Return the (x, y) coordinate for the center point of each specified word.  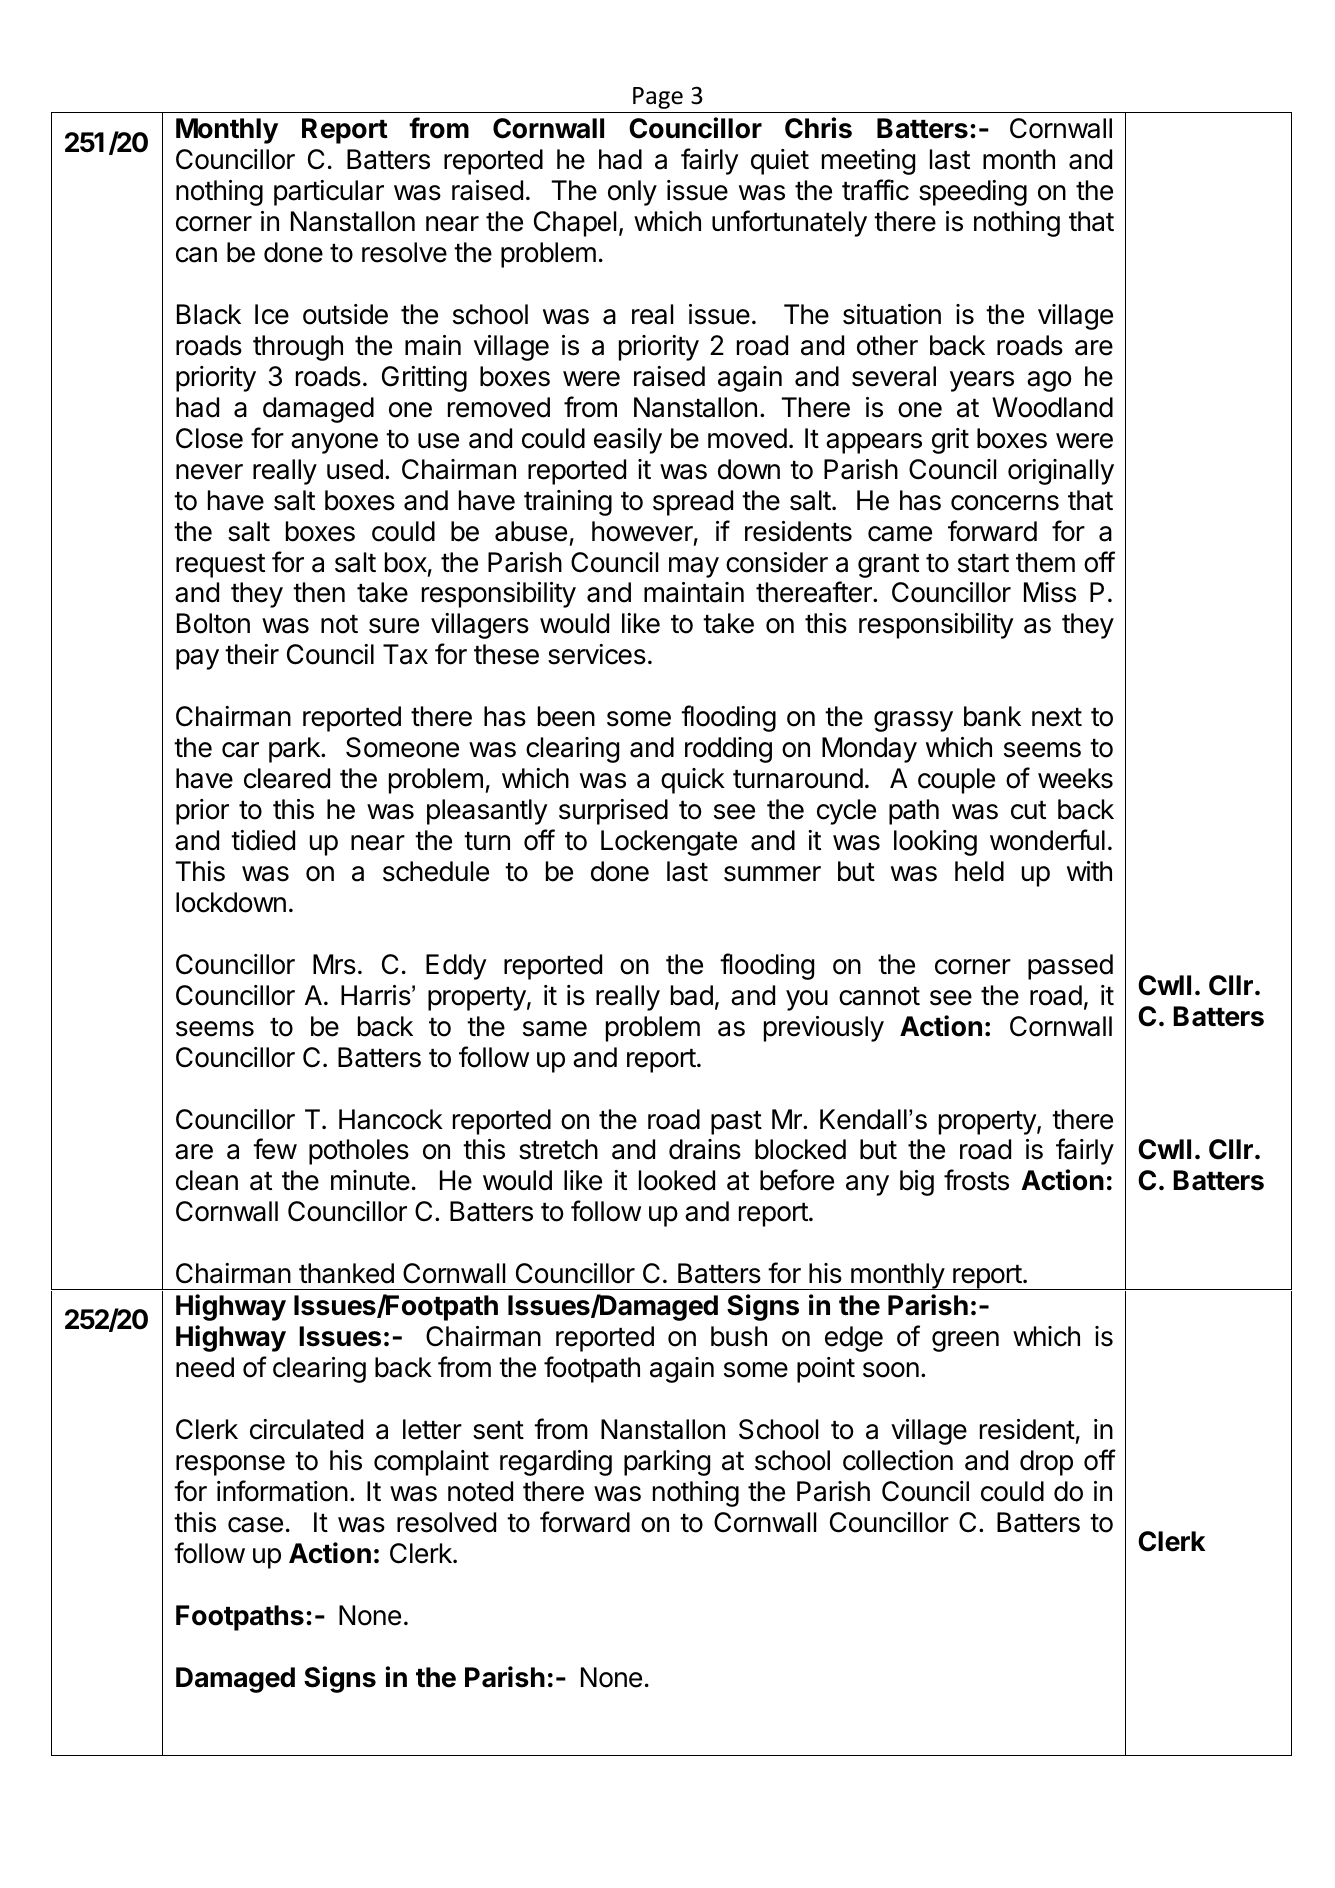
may (694, 567)
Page (658, 98)
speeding (973, 193)
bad (692, 995)
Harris (376, 995)
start (983, 563)
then (319, 592)
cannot (879, 996)
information (282, 1491)
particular (329, 193)
